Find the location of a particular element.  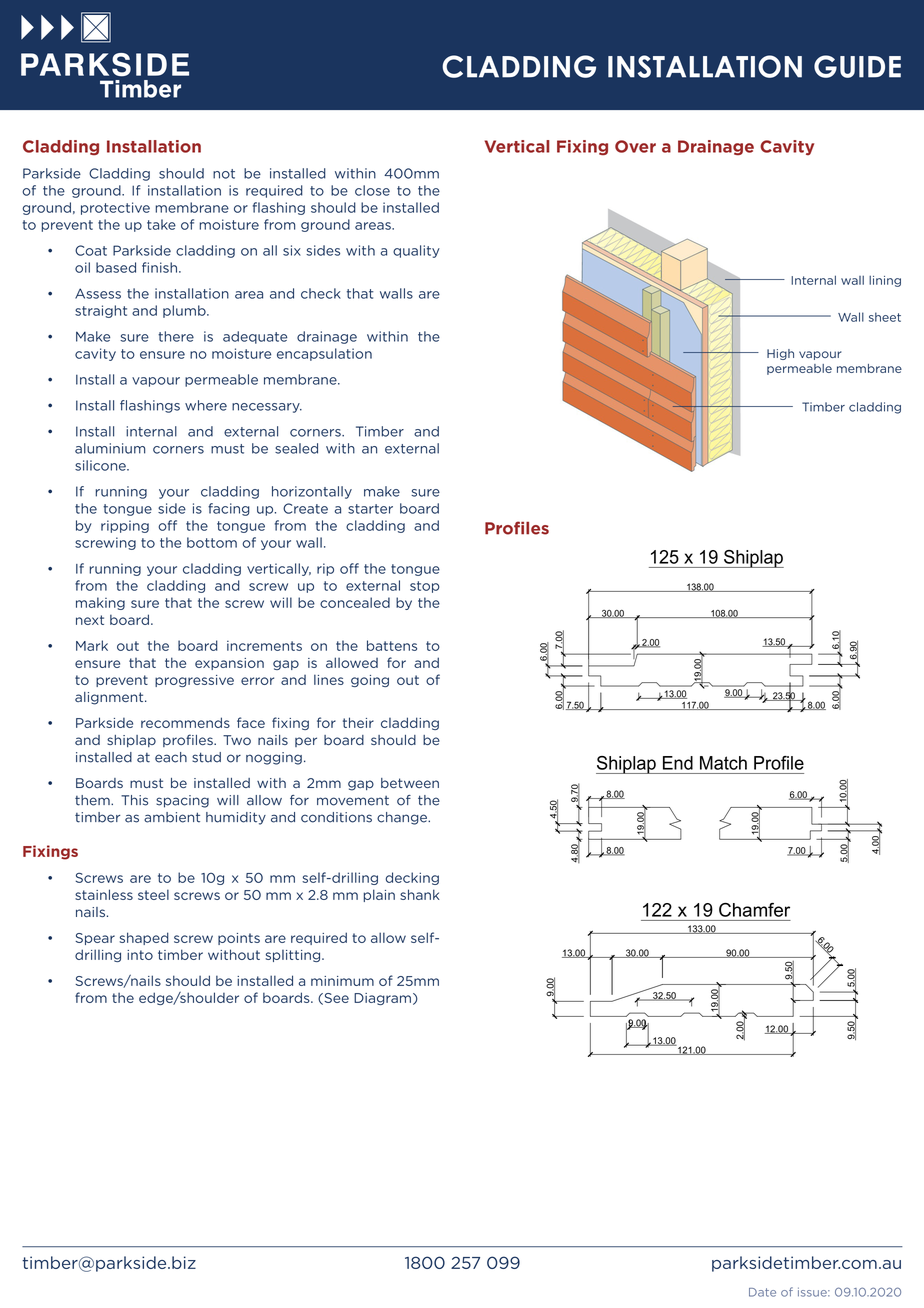

decking is located at coordinates (412, 878).
